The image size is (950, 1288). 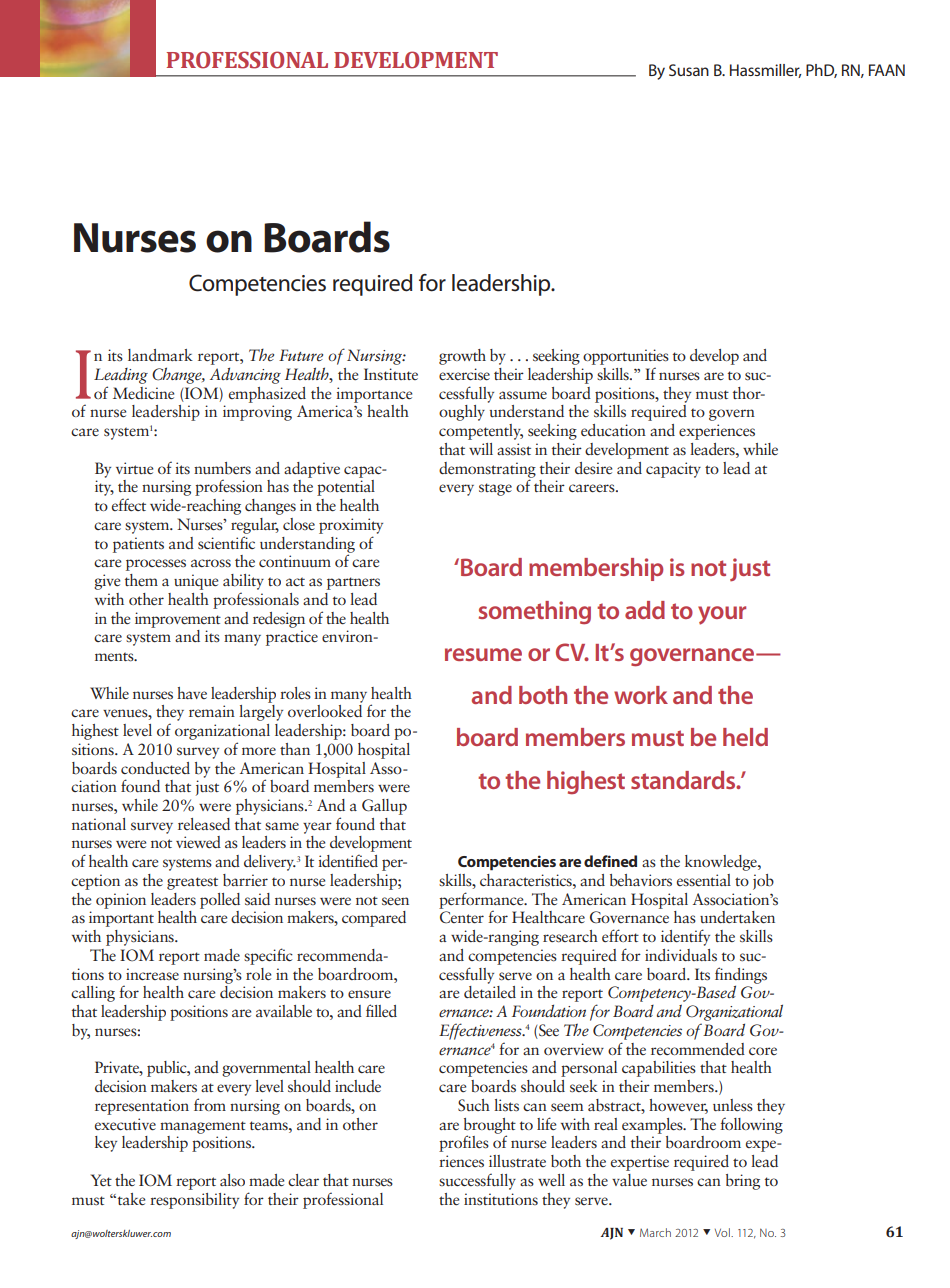 I want to click on responsibility, so click(x=194, y=1201).
